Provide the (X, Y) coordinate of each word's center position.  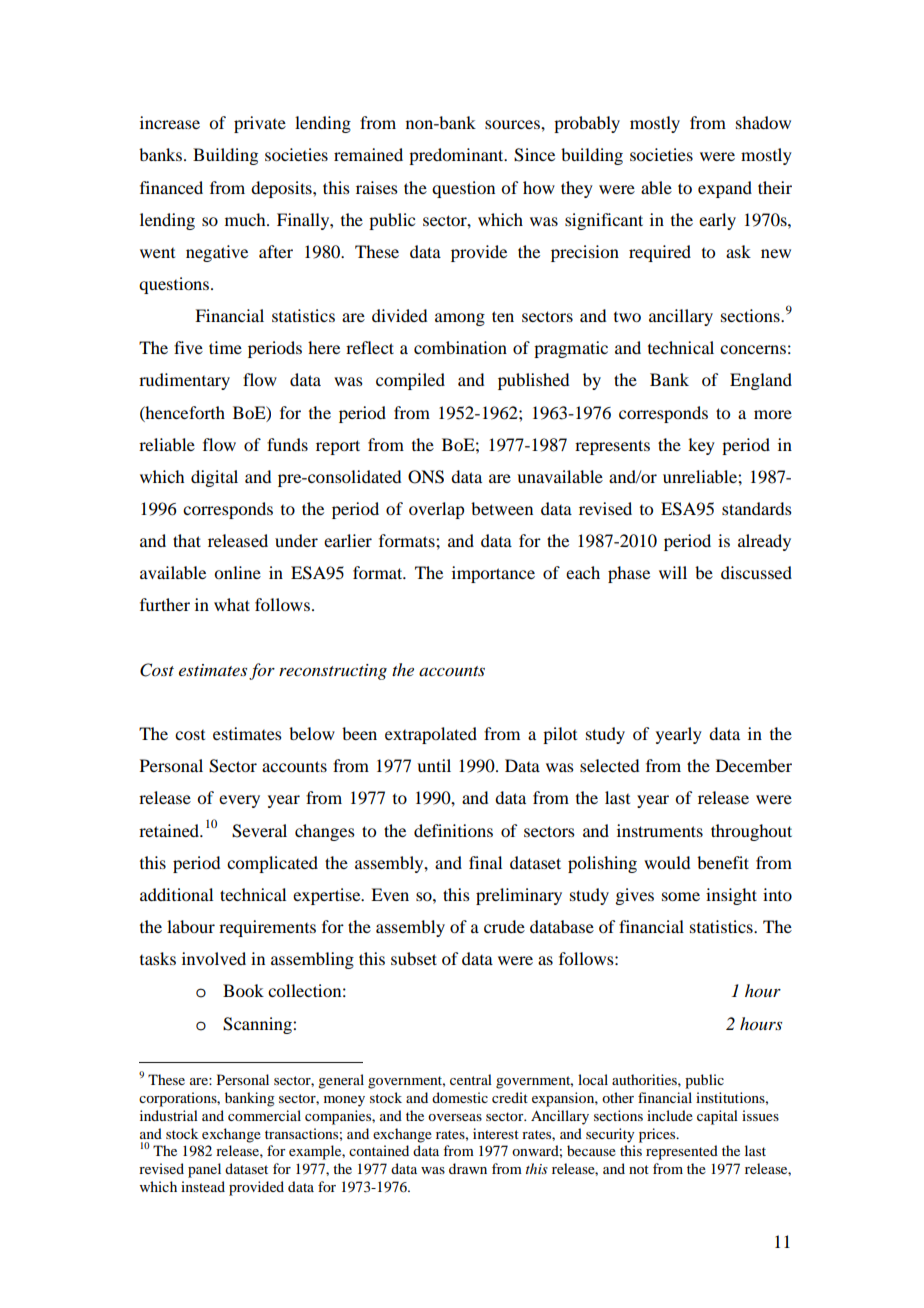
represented (682, 1152)
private (260, 124)
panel (204, 1170)
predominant (457, 156)
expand (725, 189)
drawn (468, 1168)
